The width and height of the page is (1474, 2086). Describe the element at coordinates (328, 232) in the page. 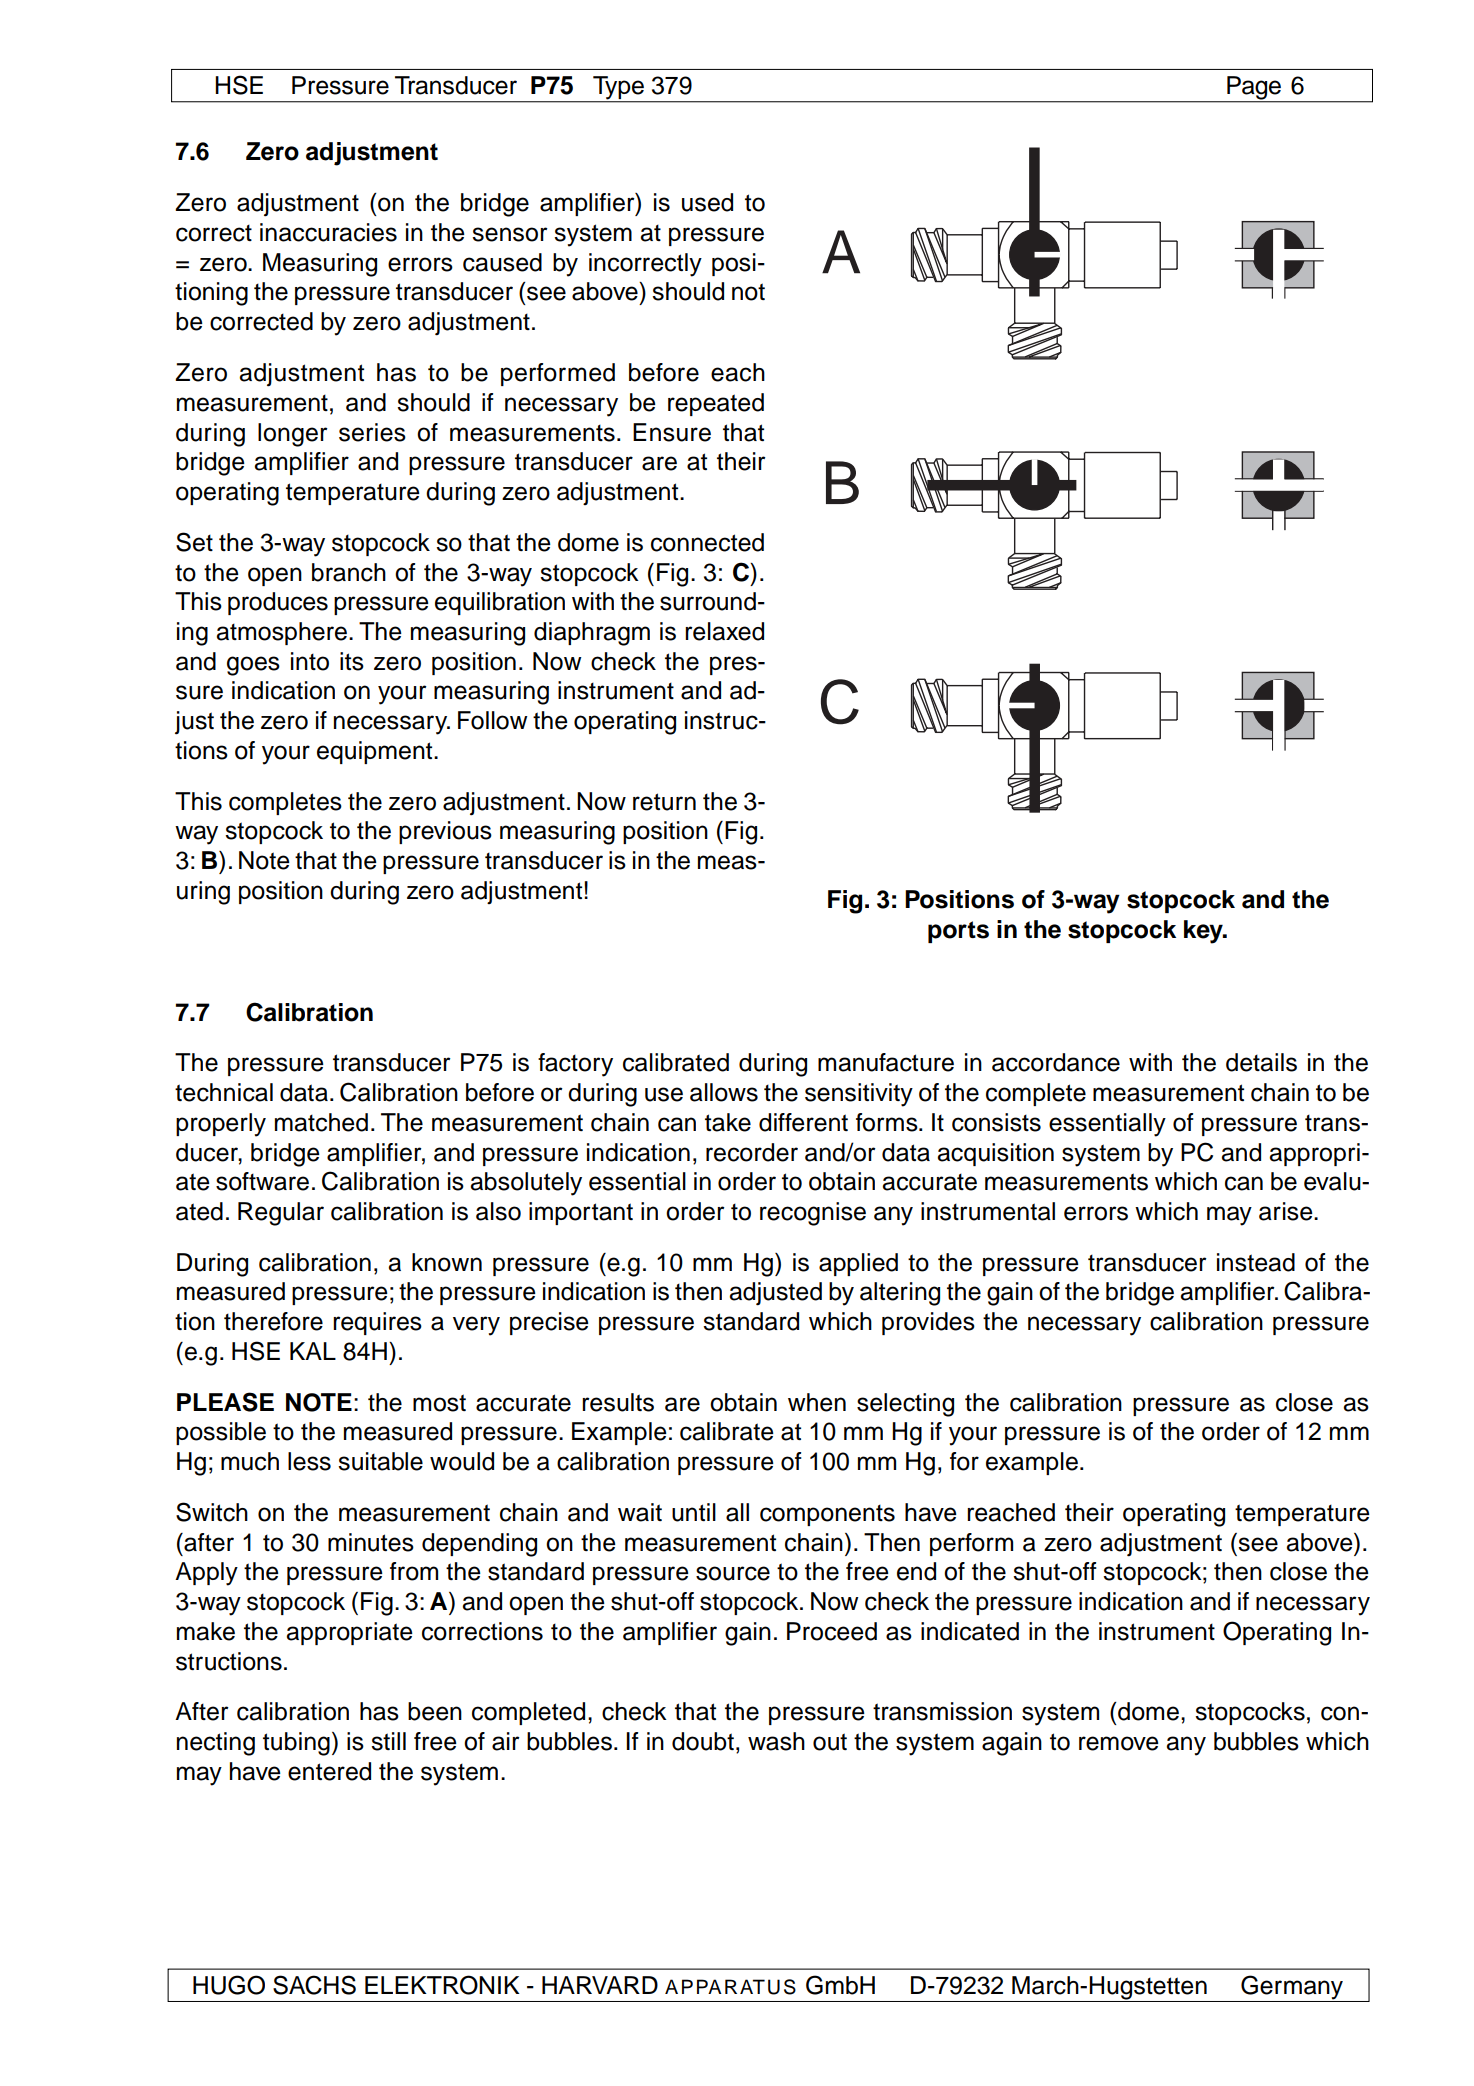

I see `inaccuracies` at that location.
